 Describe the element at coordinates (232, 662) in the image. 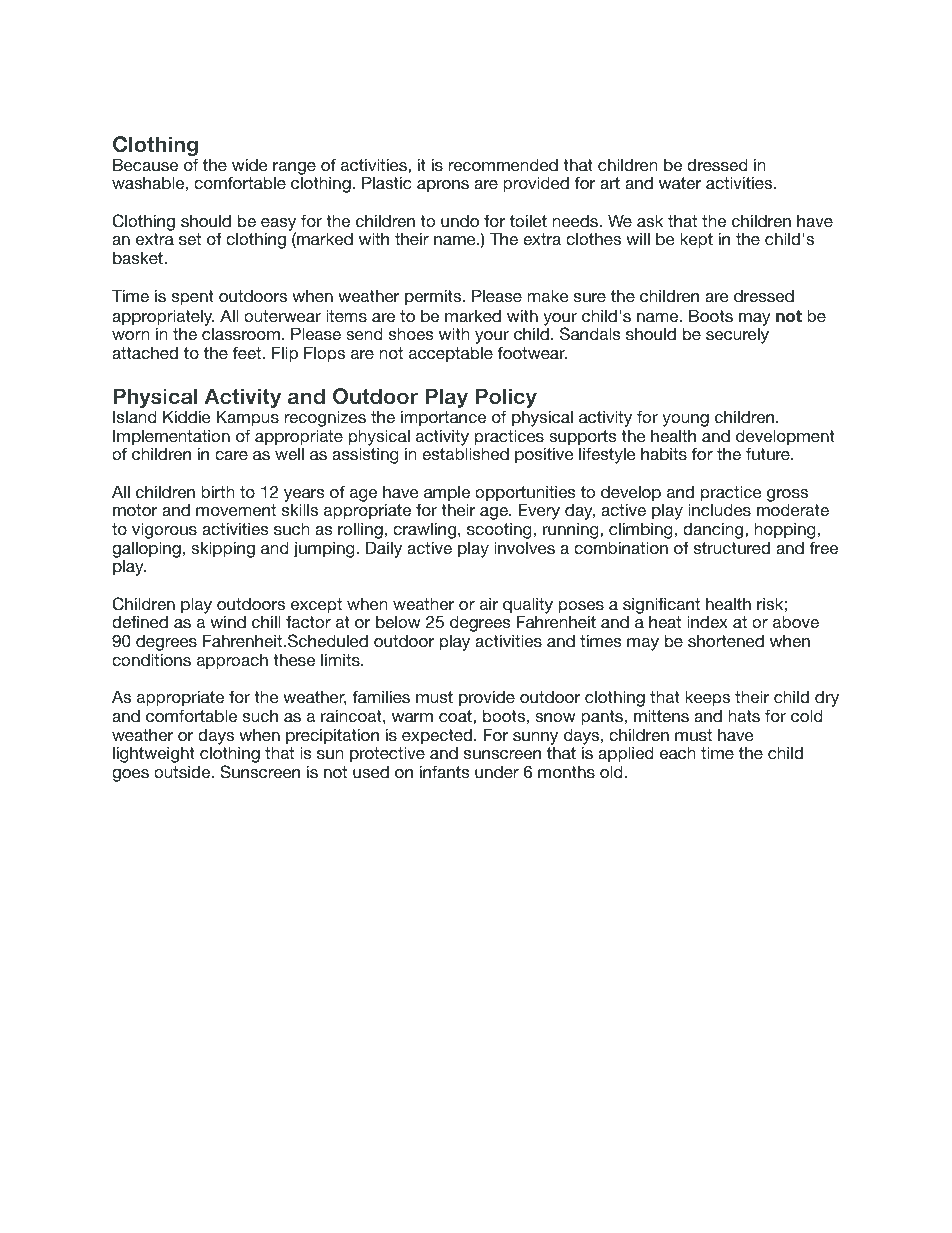

I see `approach` at that location.
